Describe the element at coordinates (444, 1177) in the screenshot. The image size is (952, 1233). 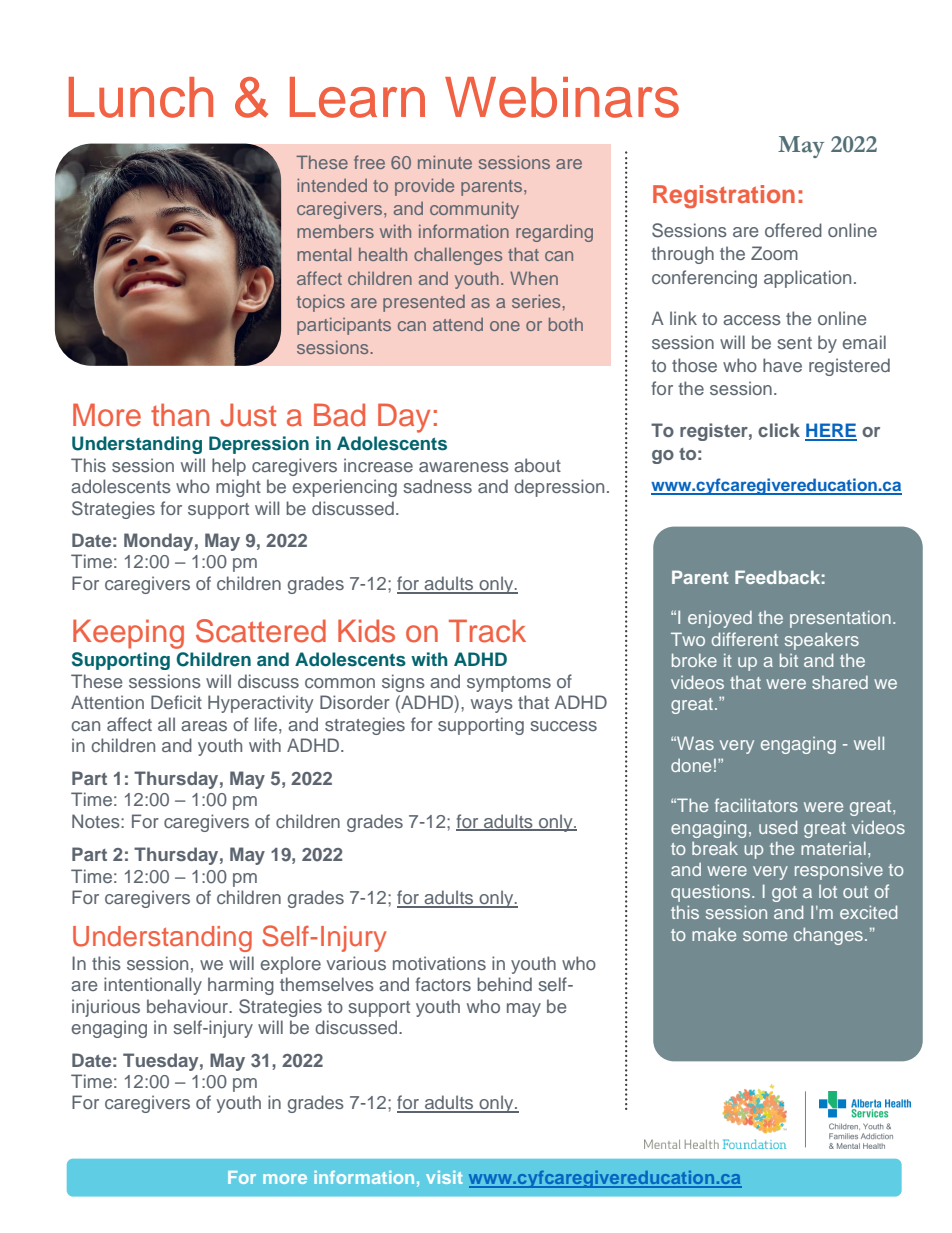
I see `visit` at that location.
